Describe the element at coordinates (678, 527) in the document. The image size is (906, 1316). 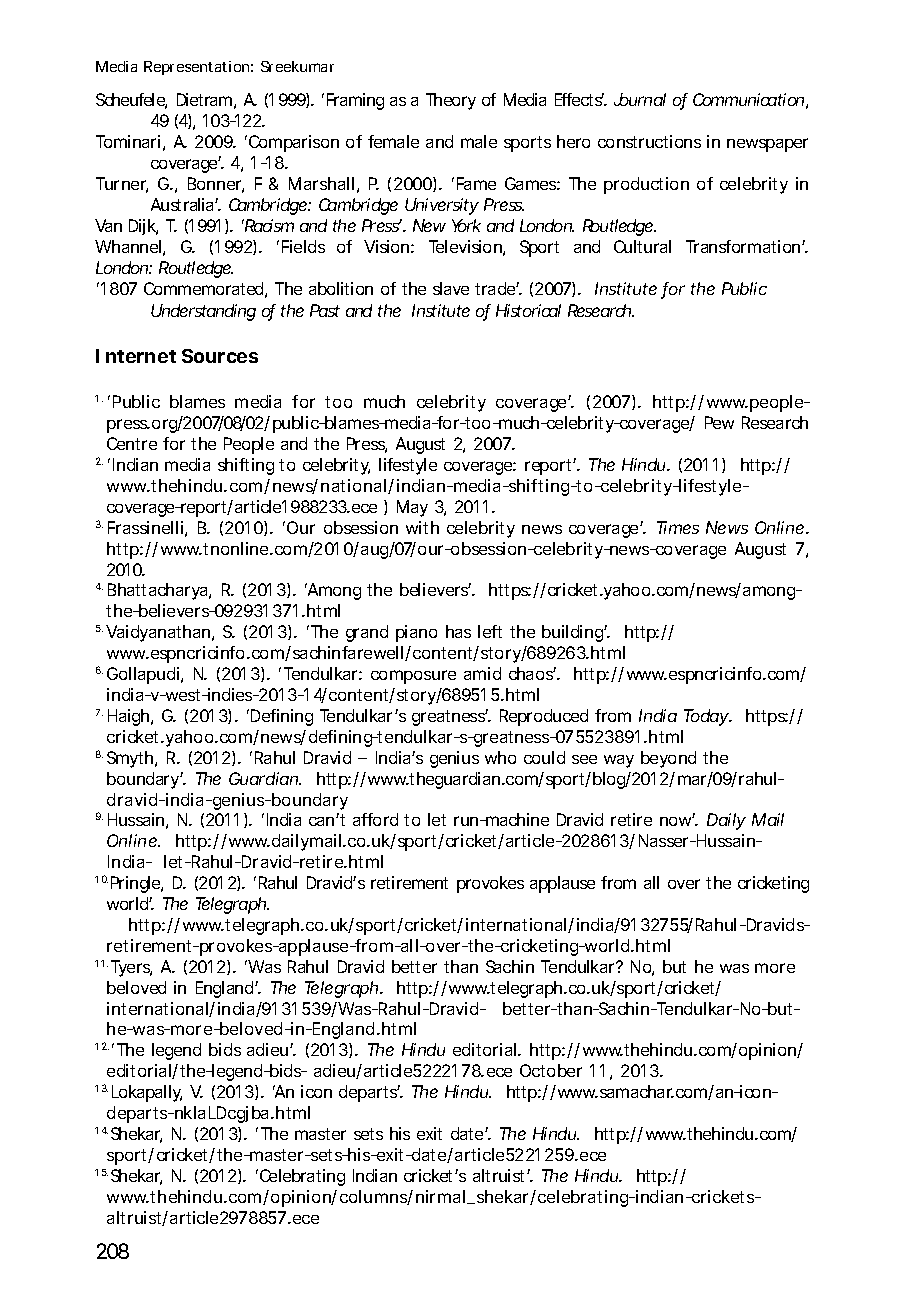
I see `Times` at that location.
